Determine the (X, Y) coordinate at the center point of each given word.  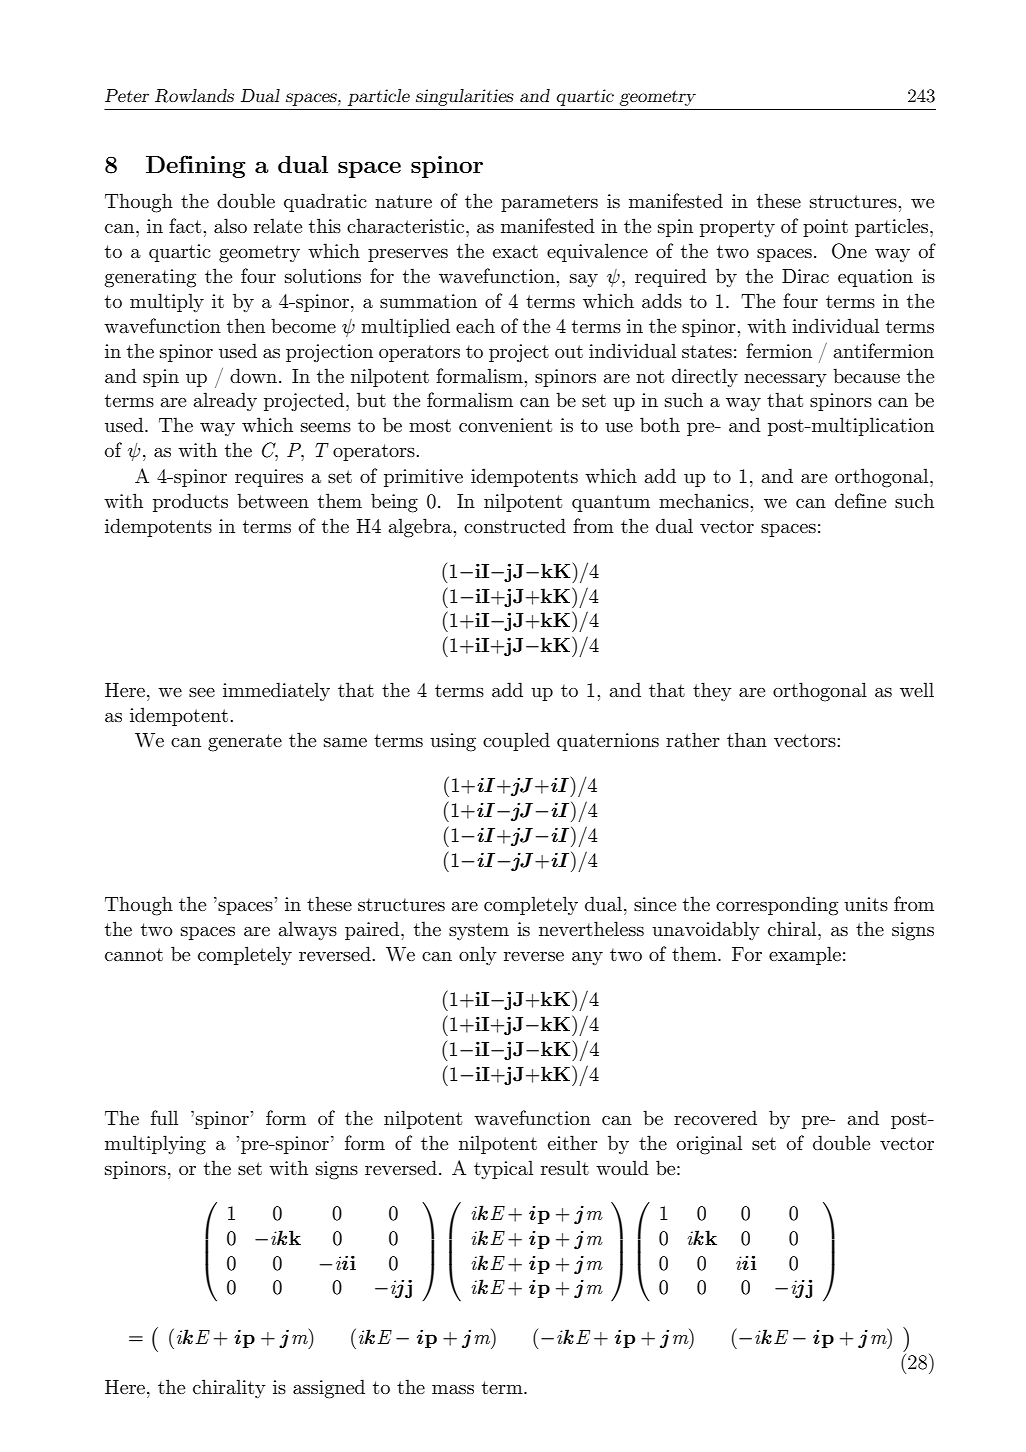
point (825, 228)
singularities (465, 97)
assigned (329, 1389)
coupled (516, 741)
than (747, 739)
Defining (195, 166)
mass (453, 1389)
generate (245, 743)
